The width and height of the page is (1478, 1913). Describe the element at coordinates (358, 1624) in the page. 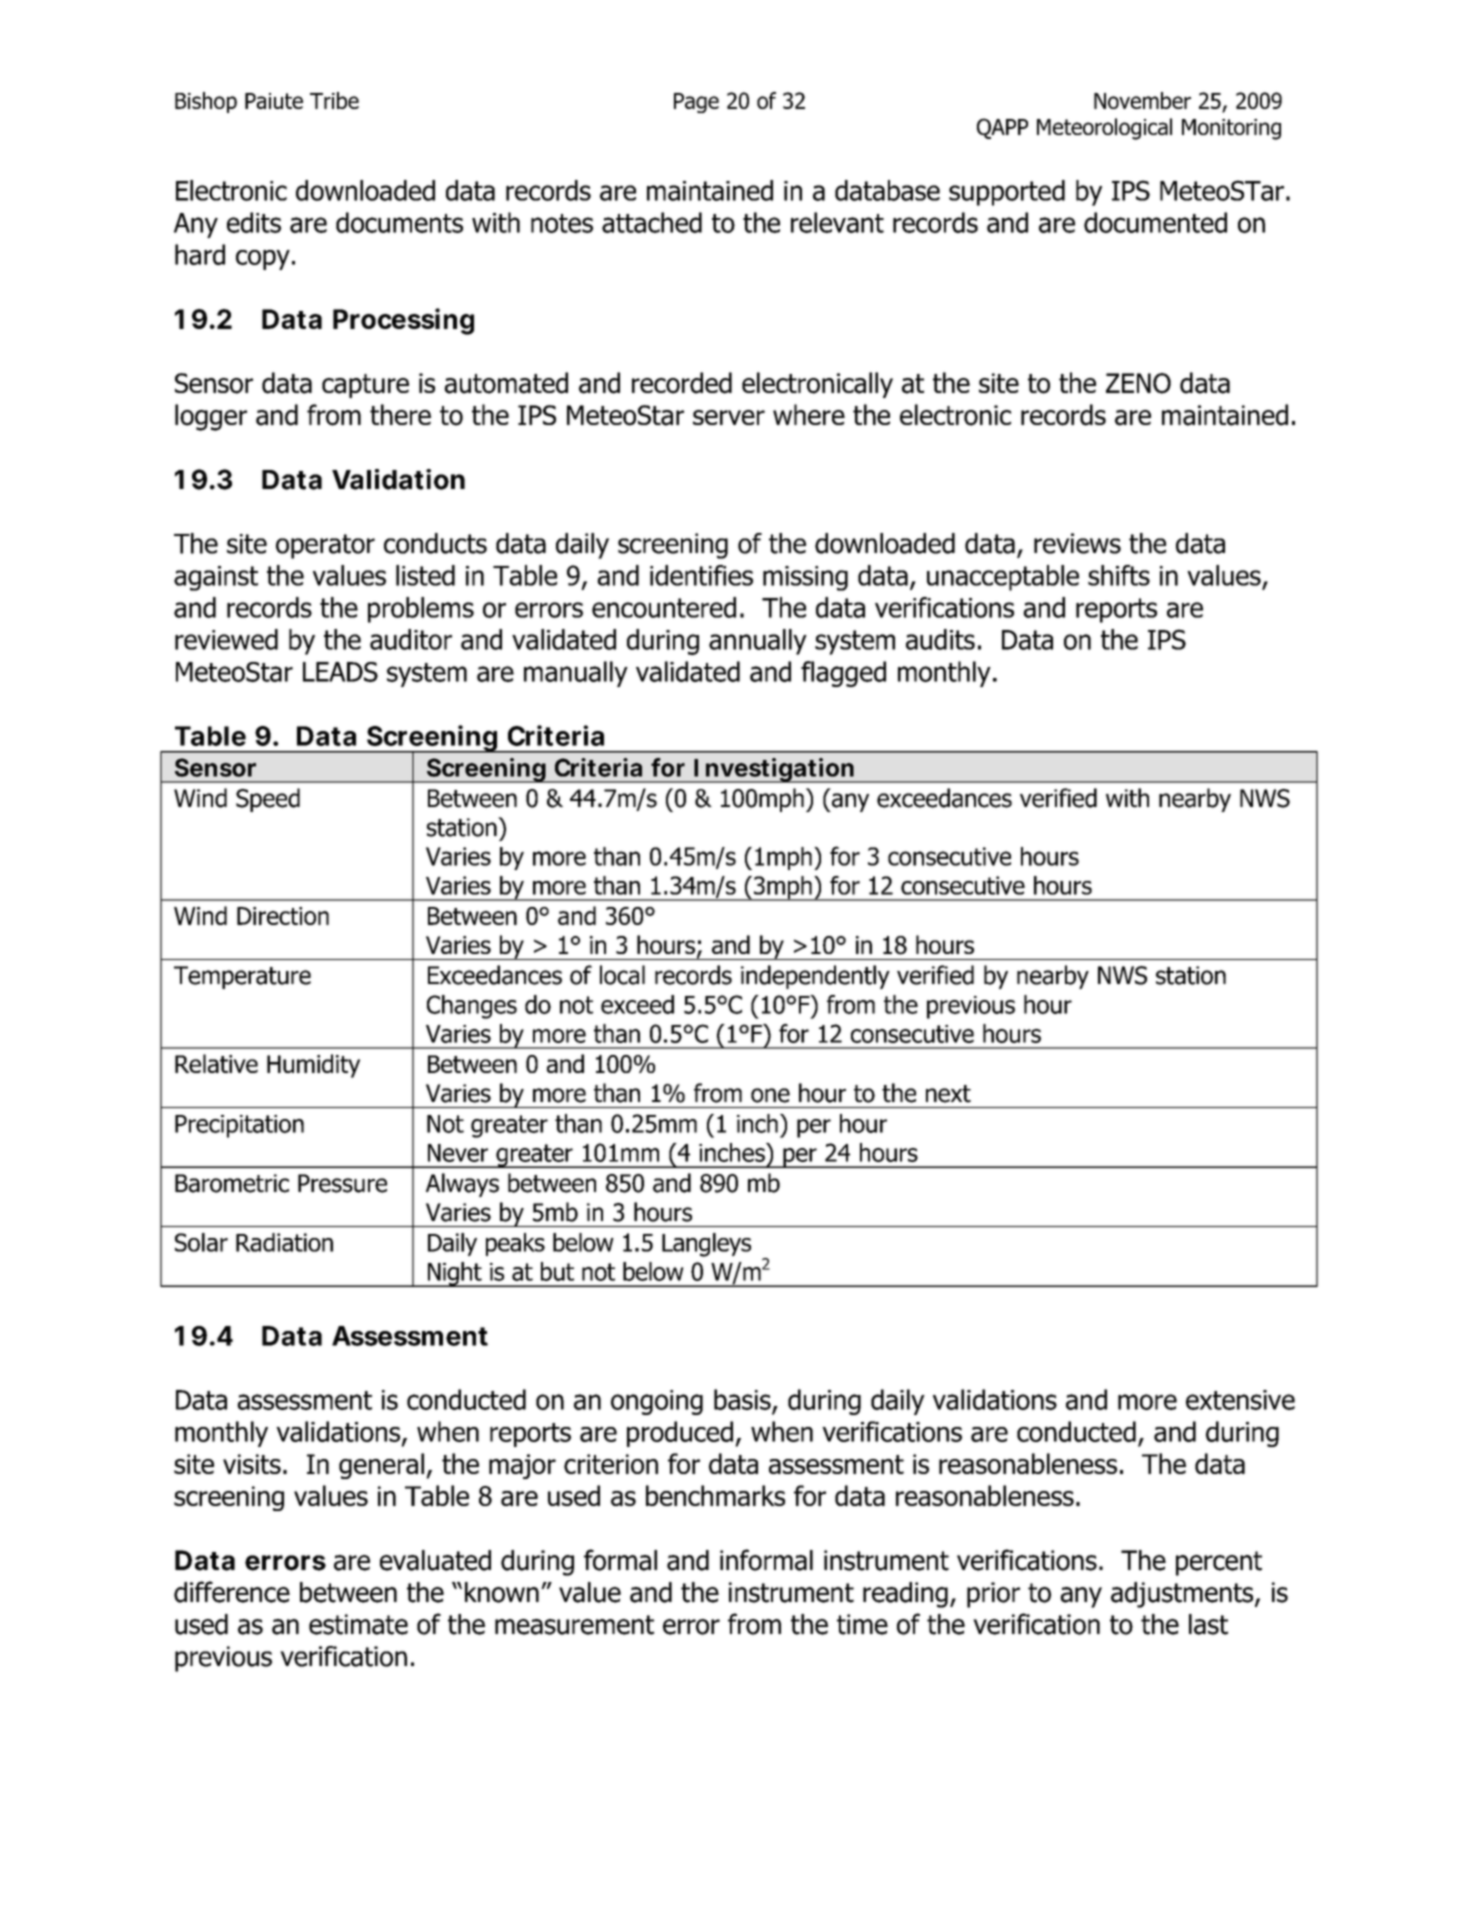

I see `estimate` at that location.
